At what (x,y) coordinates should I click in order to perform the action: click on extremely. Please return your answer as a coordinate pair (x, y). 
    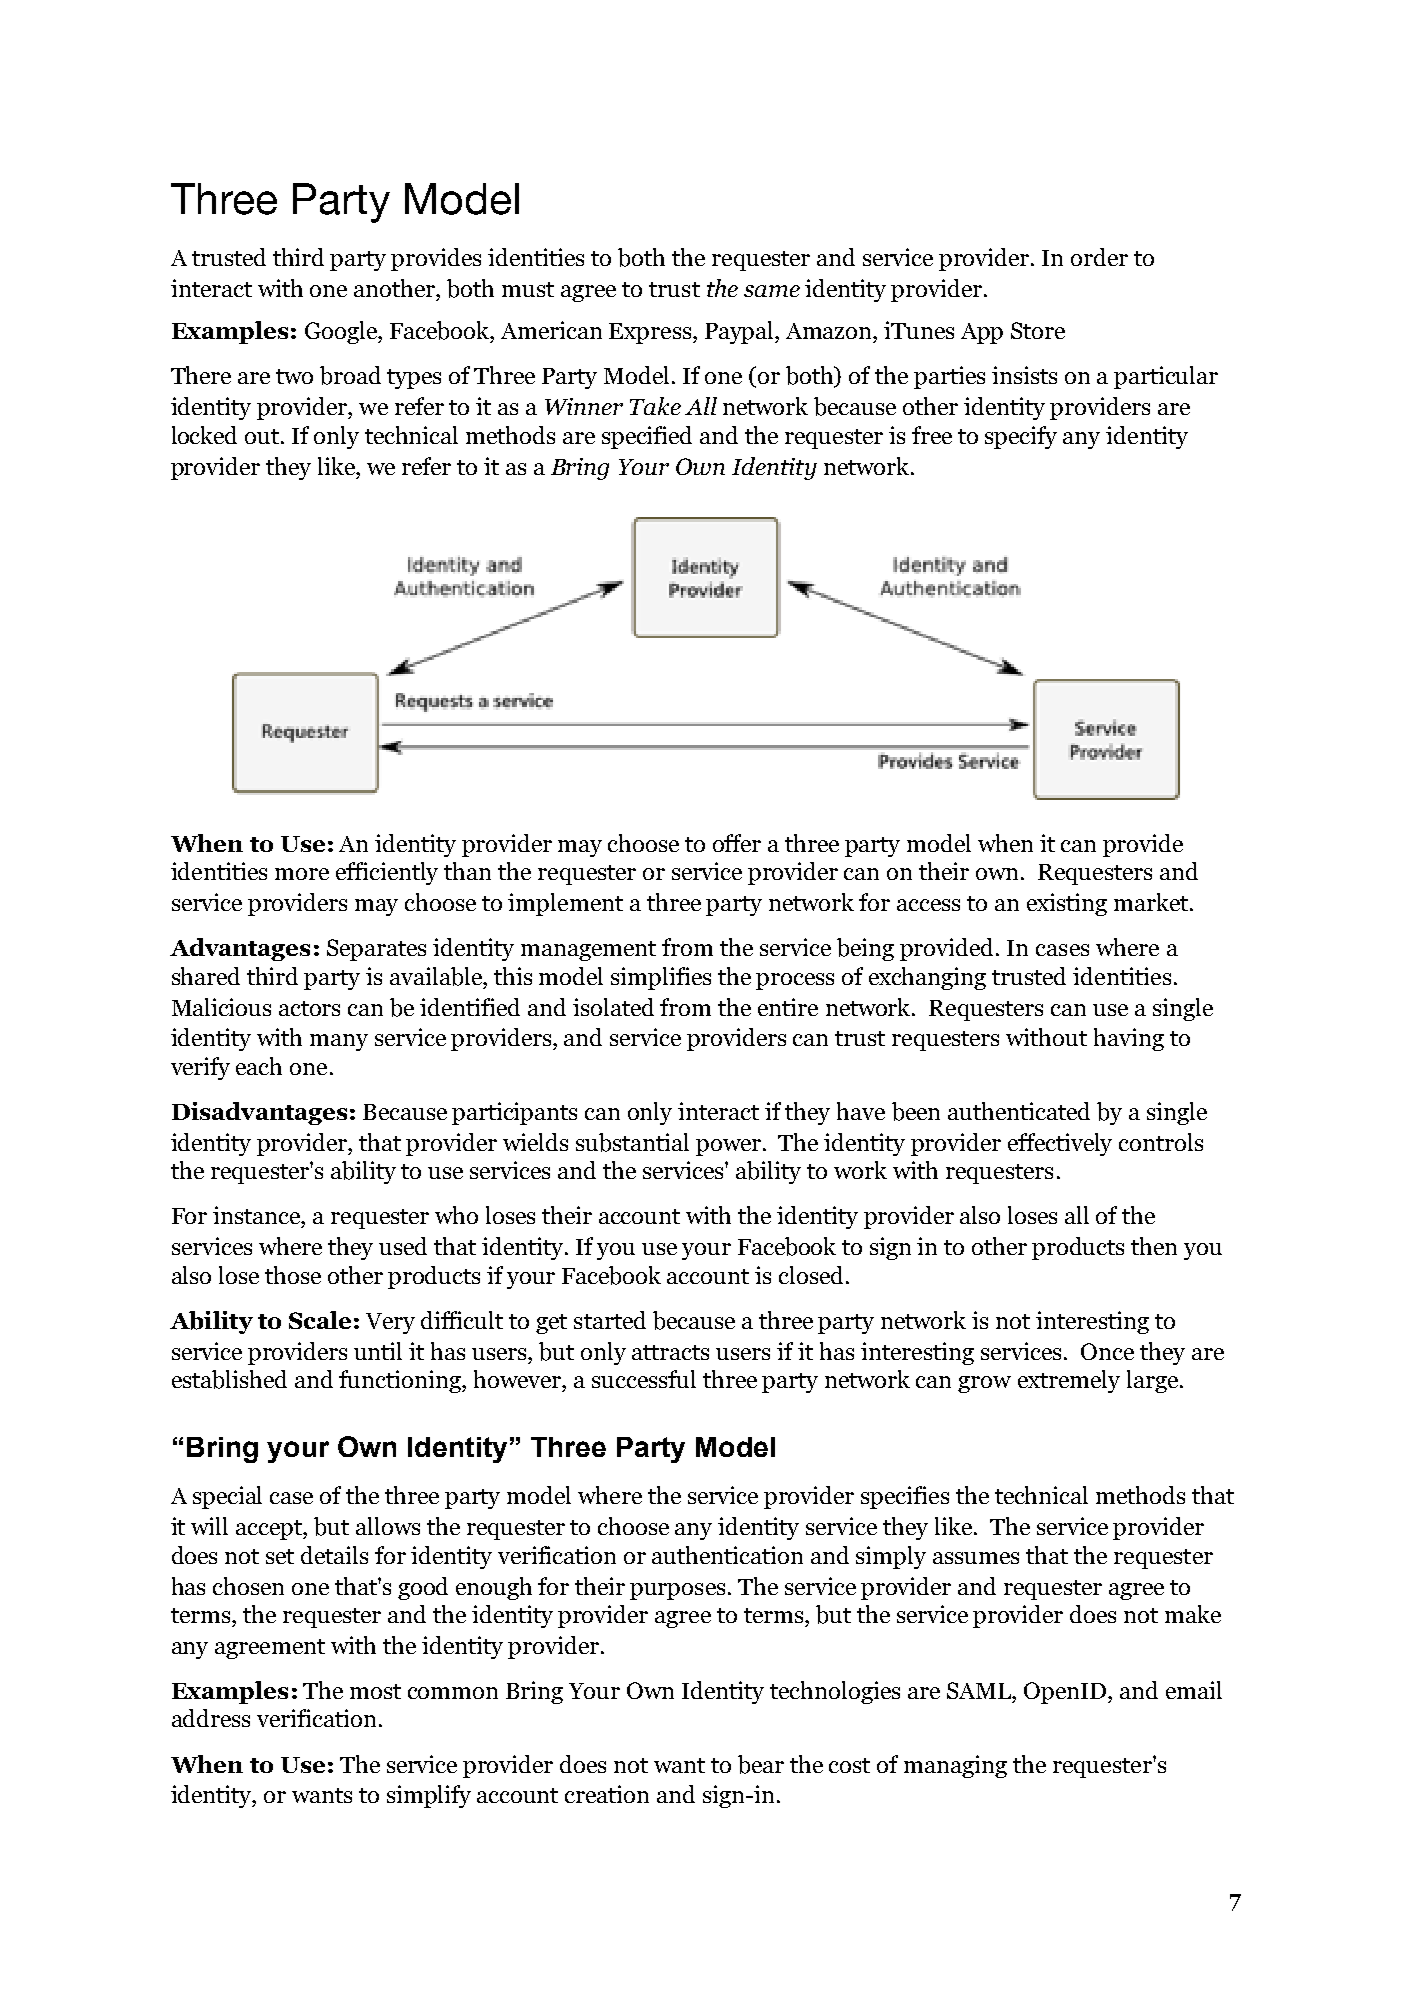
    Looking at the image, I should click on (1069, 1381).
